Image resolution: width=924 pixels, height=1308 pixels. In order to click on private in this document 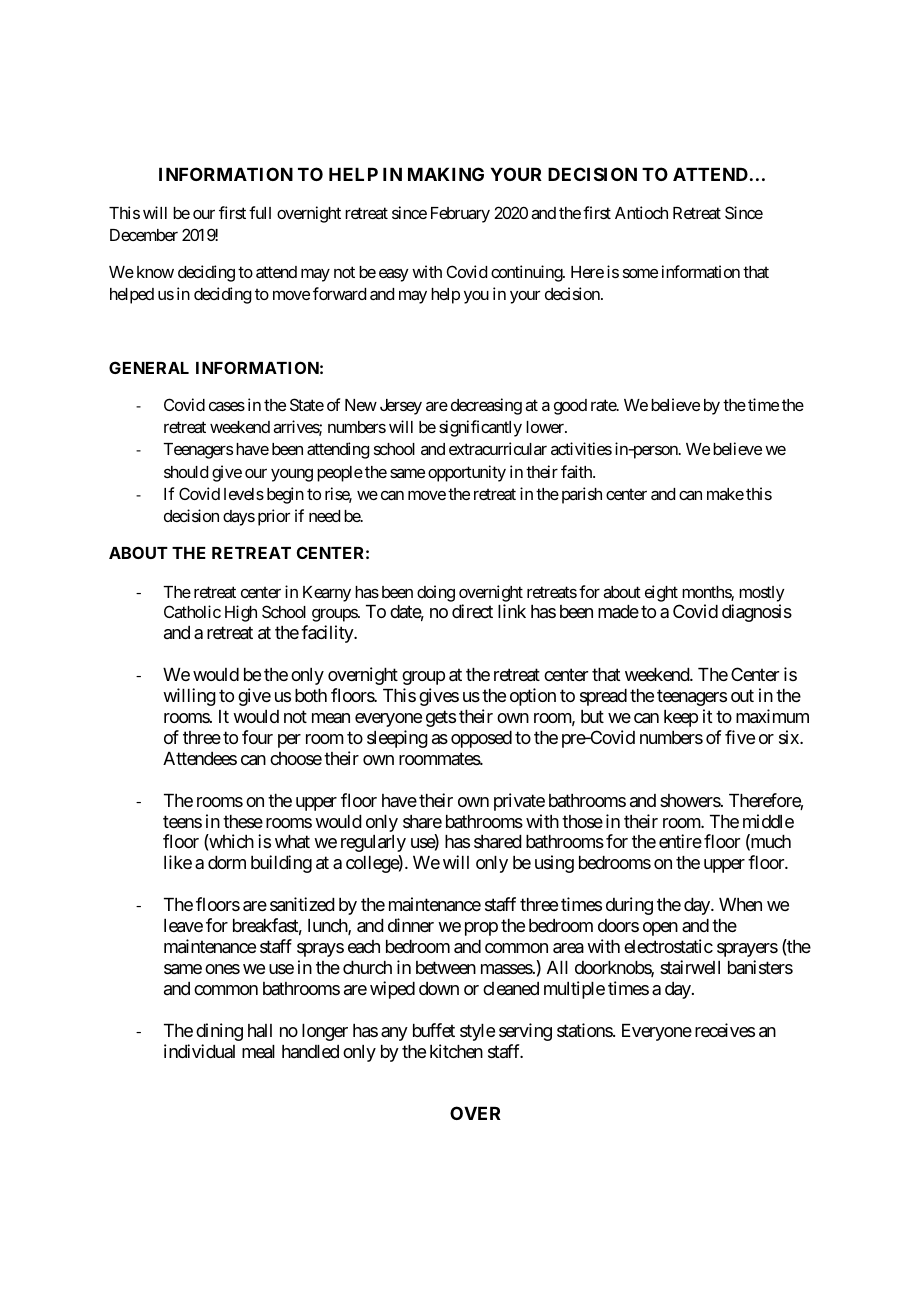, I will do `click(519, 802)`.
